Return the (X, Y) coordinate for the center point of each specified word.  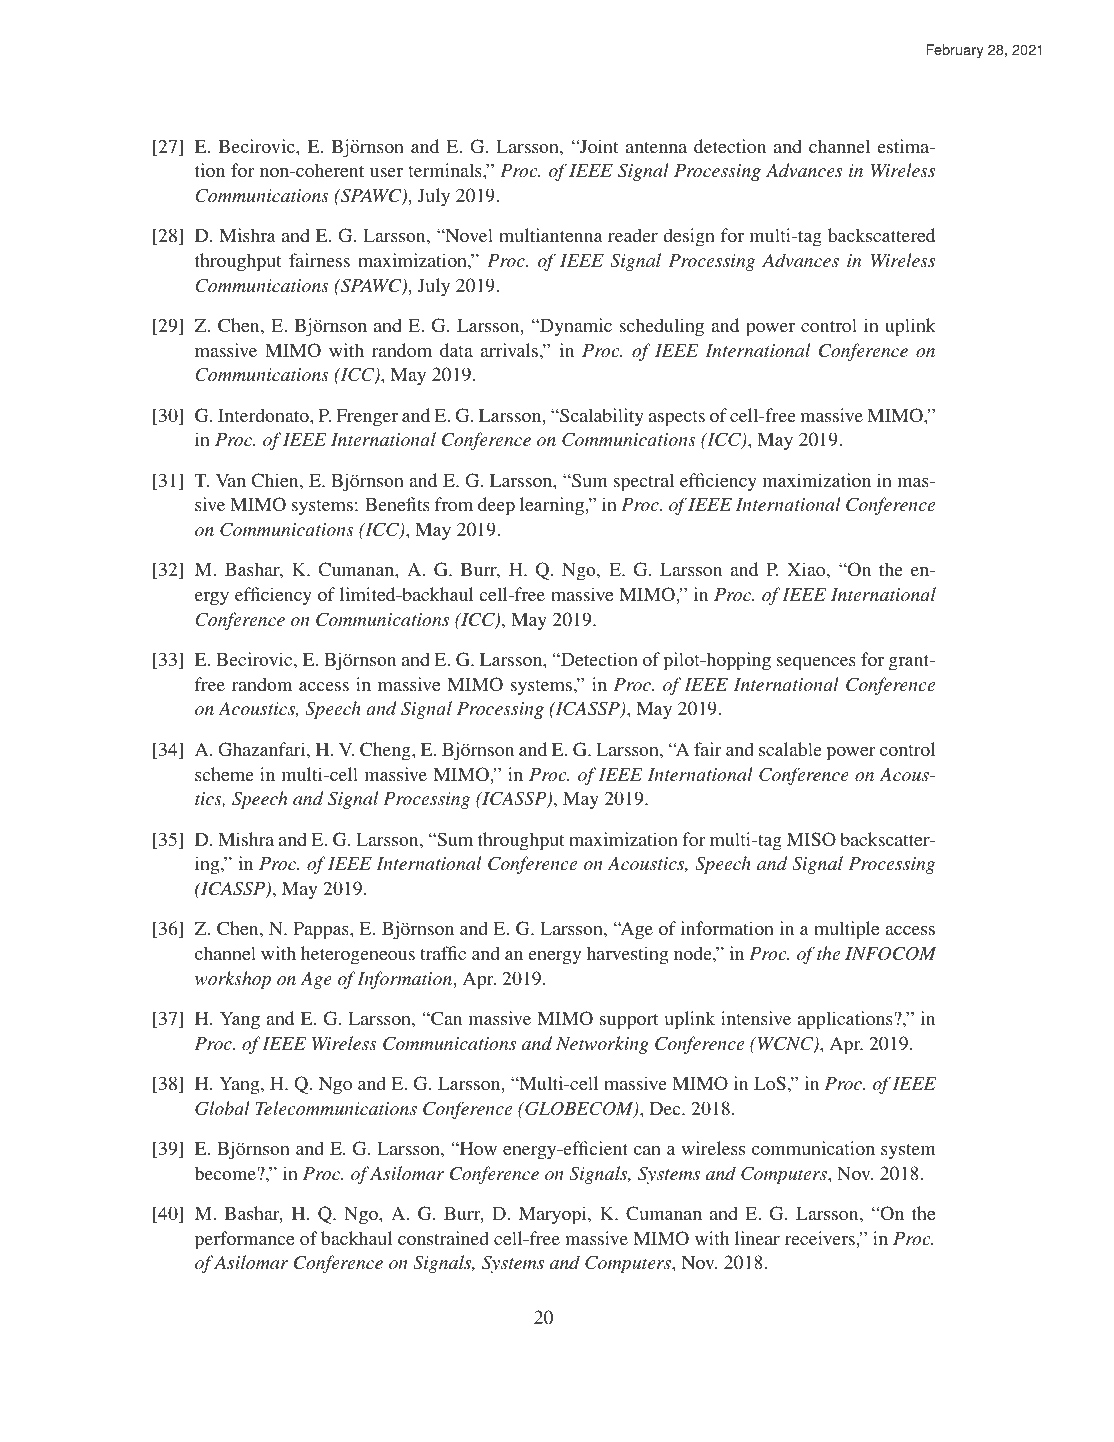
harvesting (627, 955)
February (955, 51)
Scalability (601, 417)
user (386, 172)
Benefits (397, 504)
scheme (224, 774)
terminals (446, 170)
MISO (811, 839)
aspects (677, 419)
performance (244, 1240)
